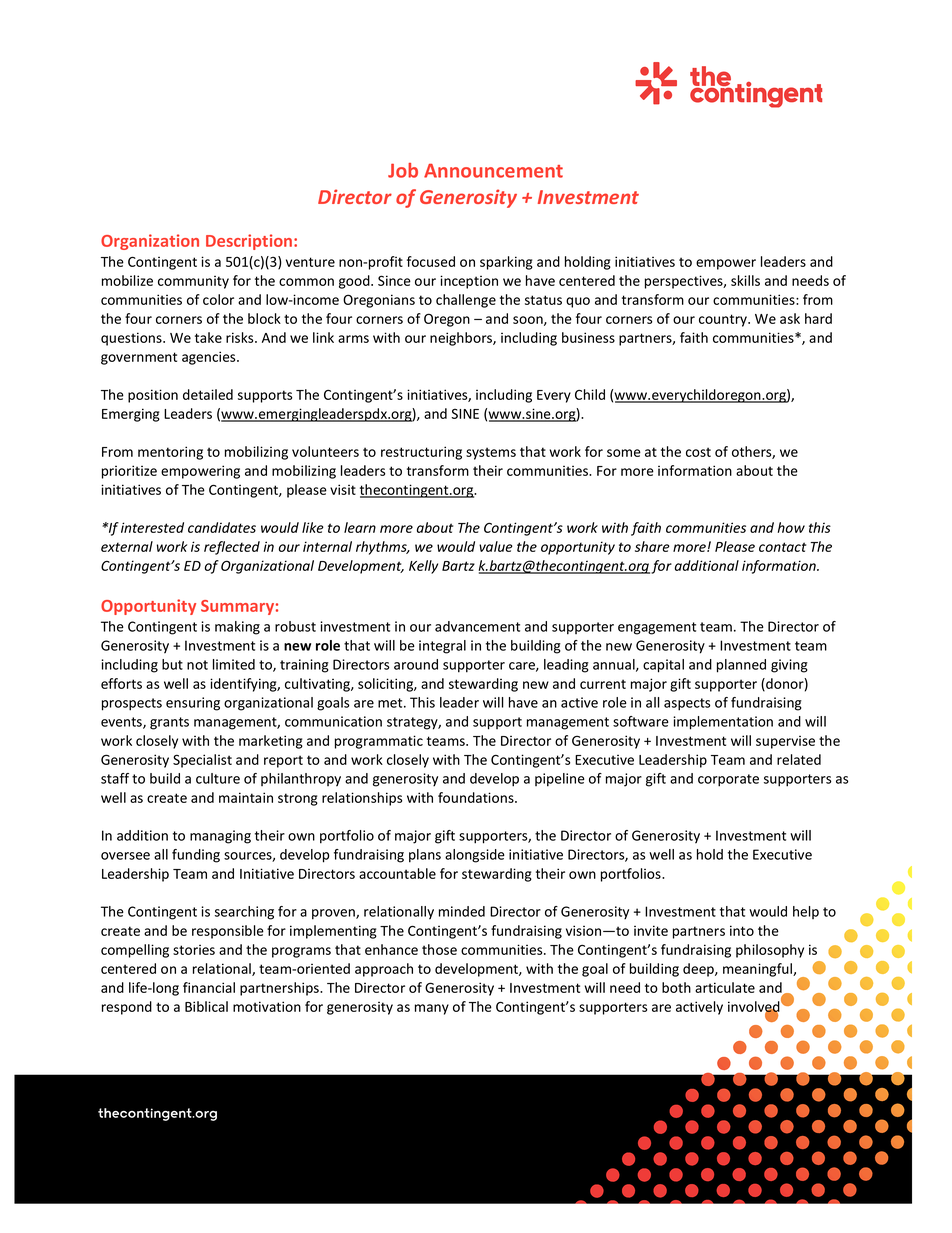  What do you see at coordinates (782, 547) in the screenshot?
I see `contact` at bounding box center [782, 547].
